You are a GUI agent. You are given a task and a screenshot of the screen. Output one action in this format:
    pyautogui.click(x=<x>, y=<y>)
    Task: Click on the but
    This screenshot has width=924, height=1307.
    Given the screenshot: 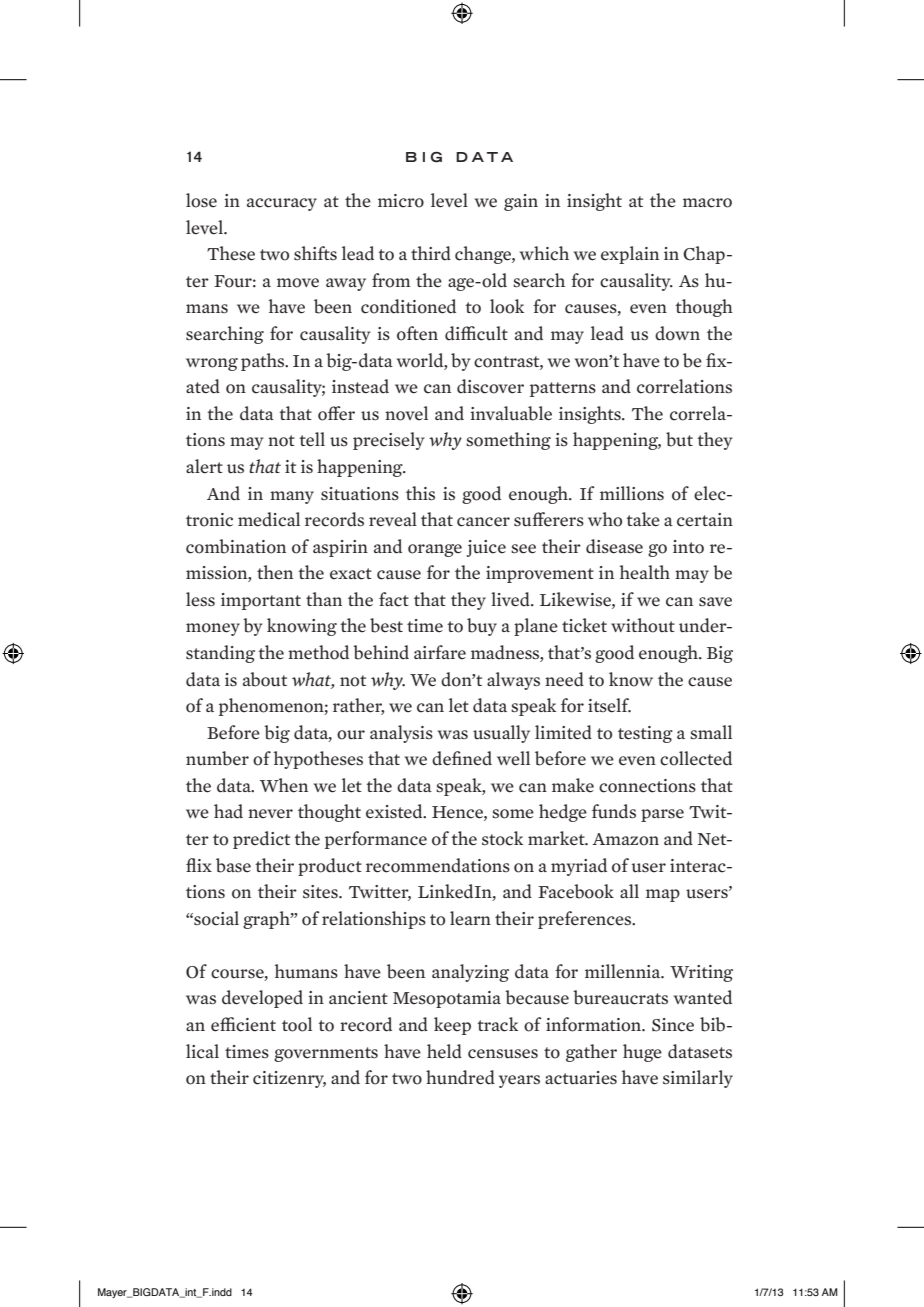 What is the action you would take?
    pyautogui.click(x=679, y=439)
